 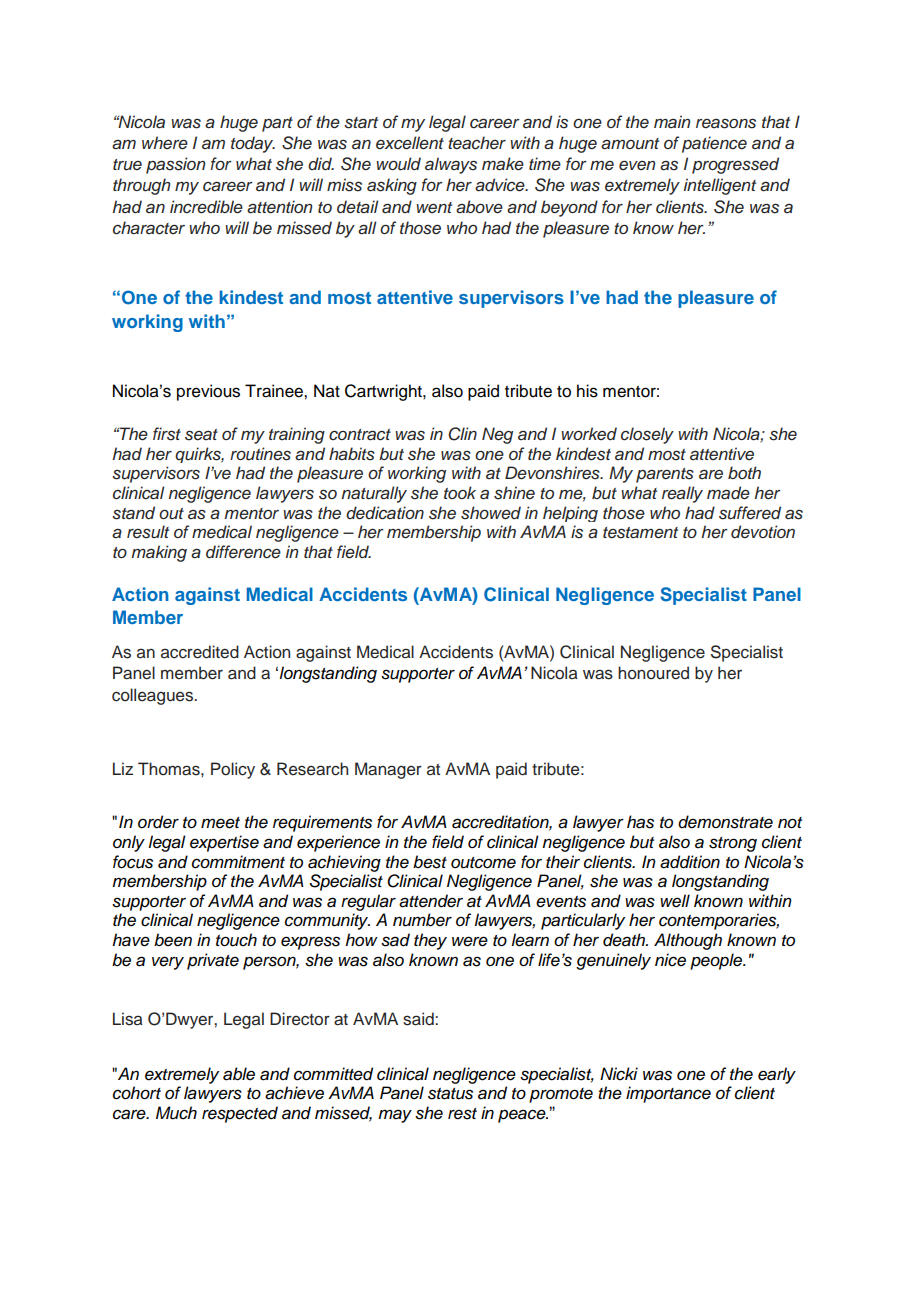 What do you see at coordinates (239, 1074) in the image?
I see `able` at bounding box center [239, 1074].
